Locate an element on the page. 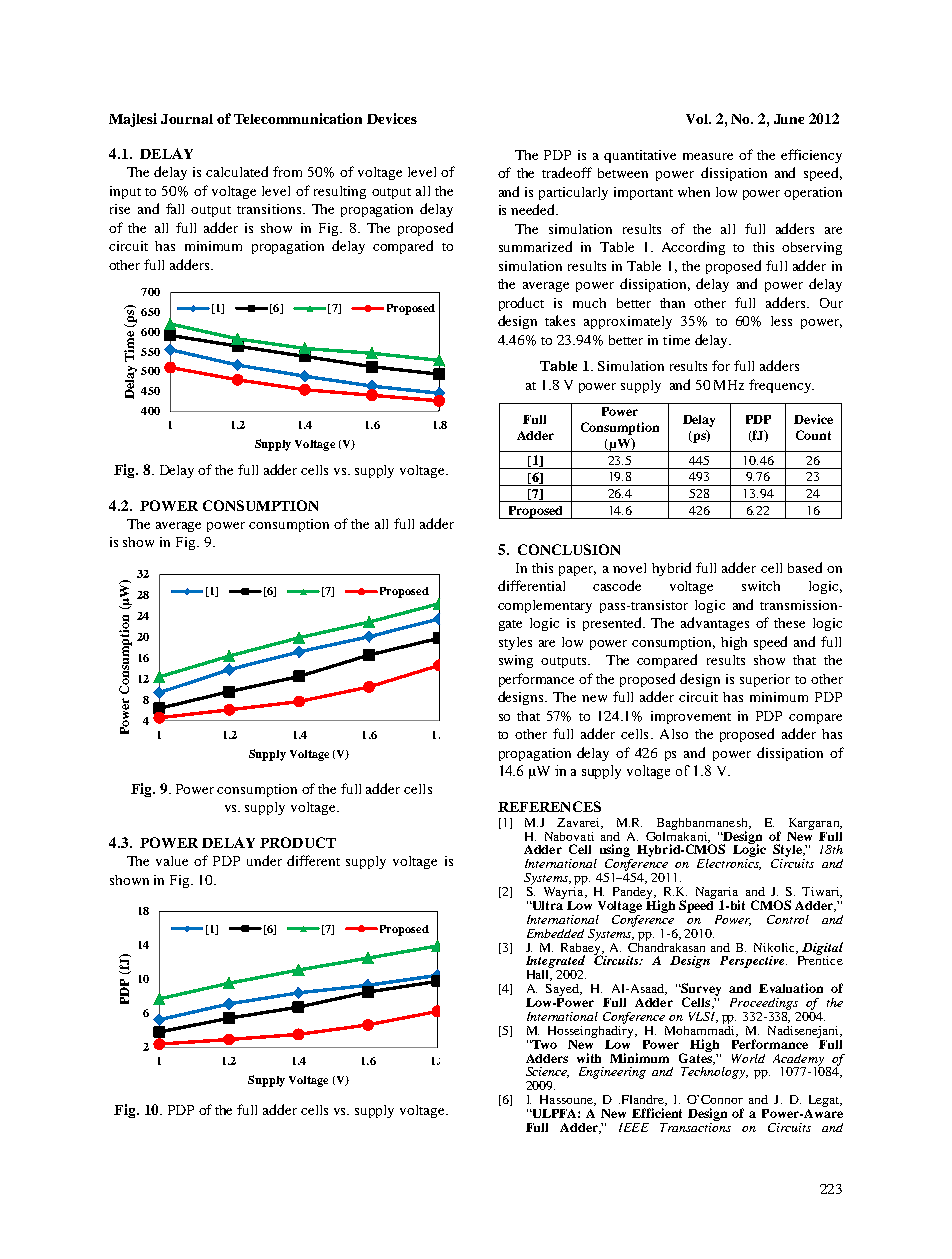 Image resolution: width=952 pixels, height=1259 pixels. Science is located at coordinates (547, 1072).
